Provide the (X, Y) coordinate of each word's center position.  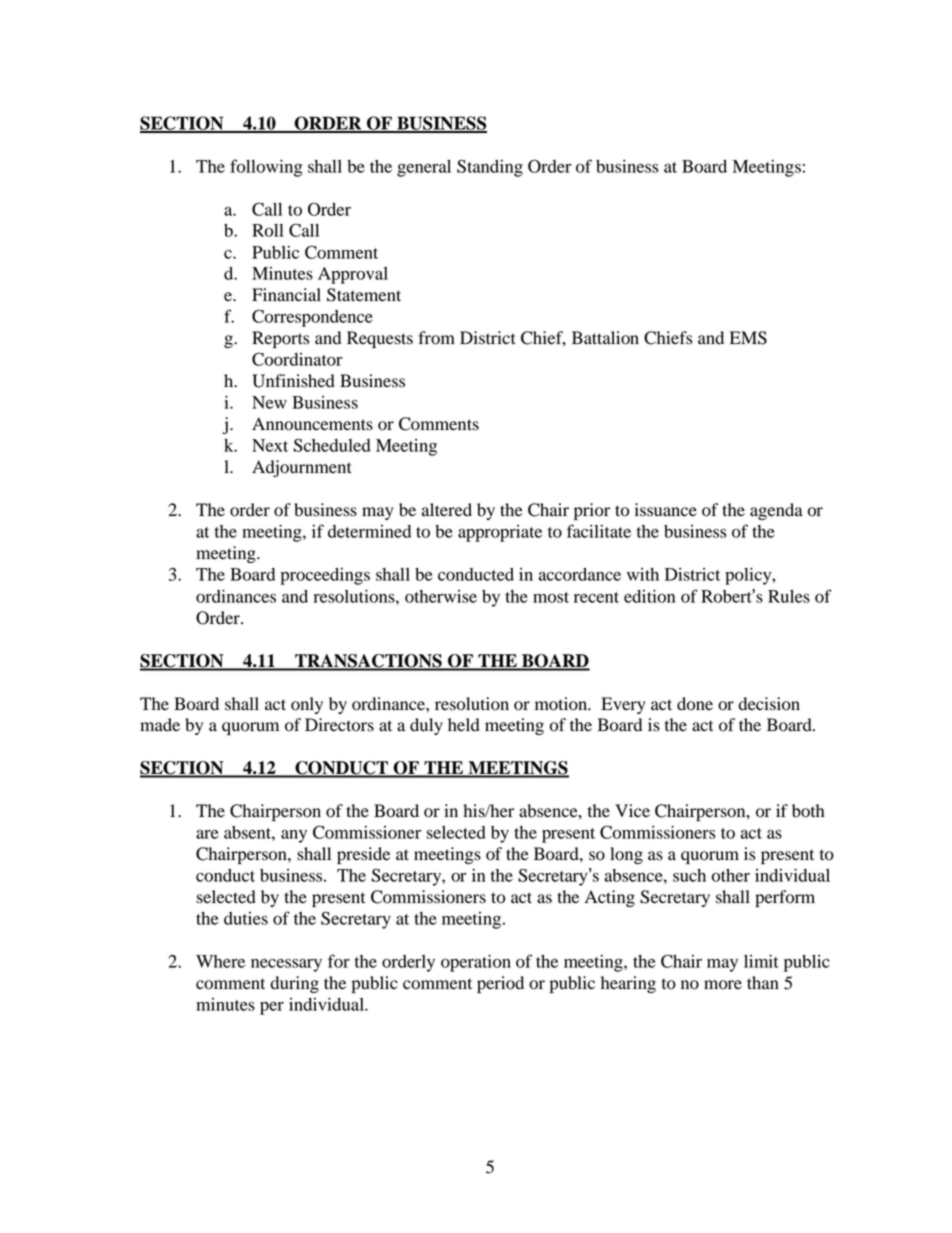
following (266, 168)
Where (220, 961)
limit (761, 961)
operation (476, 963)
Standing (490, 168)
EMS (748, 338)
